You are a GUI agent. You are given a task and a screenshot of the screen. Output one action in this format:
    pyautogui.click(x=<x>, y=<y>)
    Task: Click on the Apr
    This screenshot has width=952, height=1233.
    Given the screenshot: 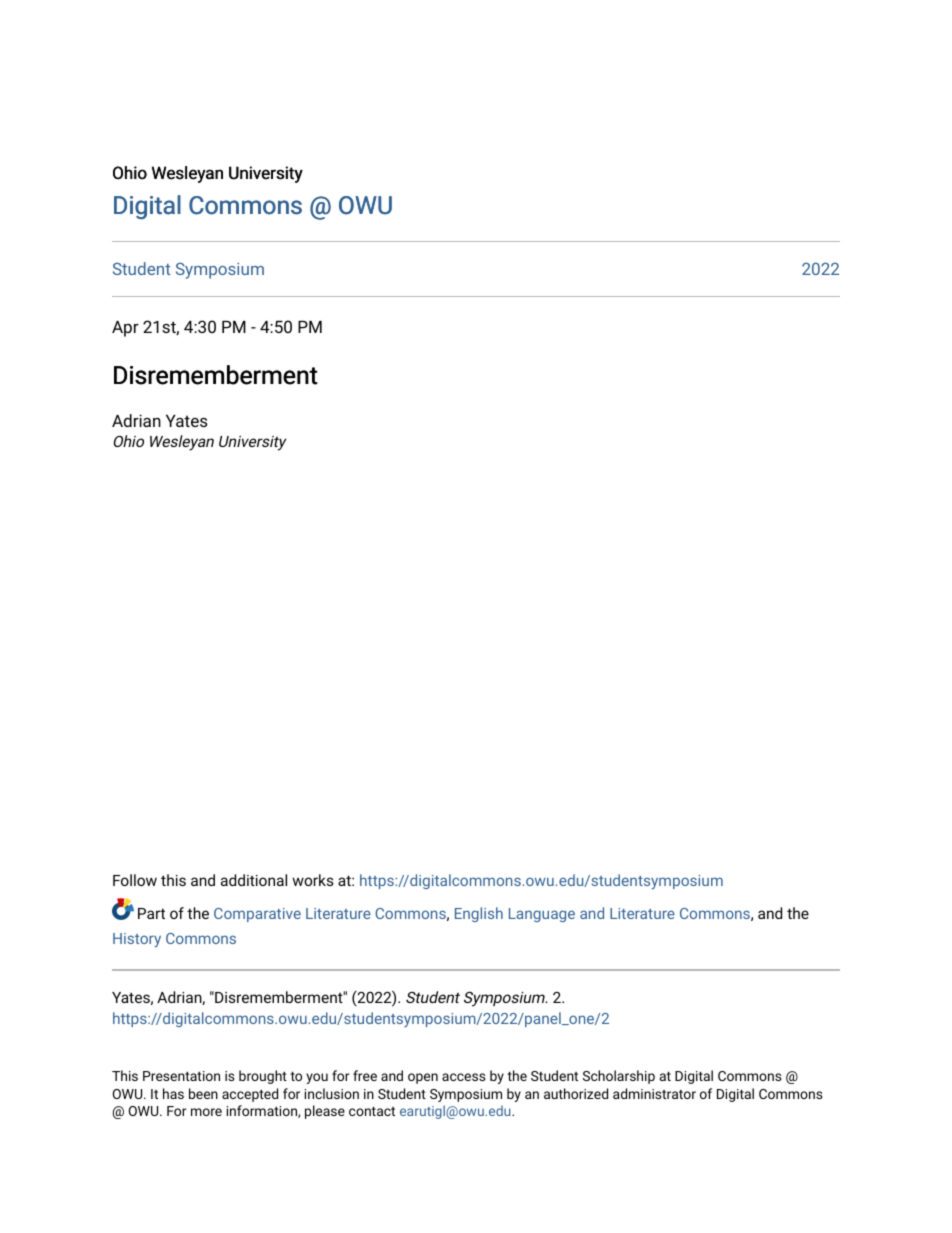 What is the action you would take?
    pyautogui.click(x=125, y=329)
